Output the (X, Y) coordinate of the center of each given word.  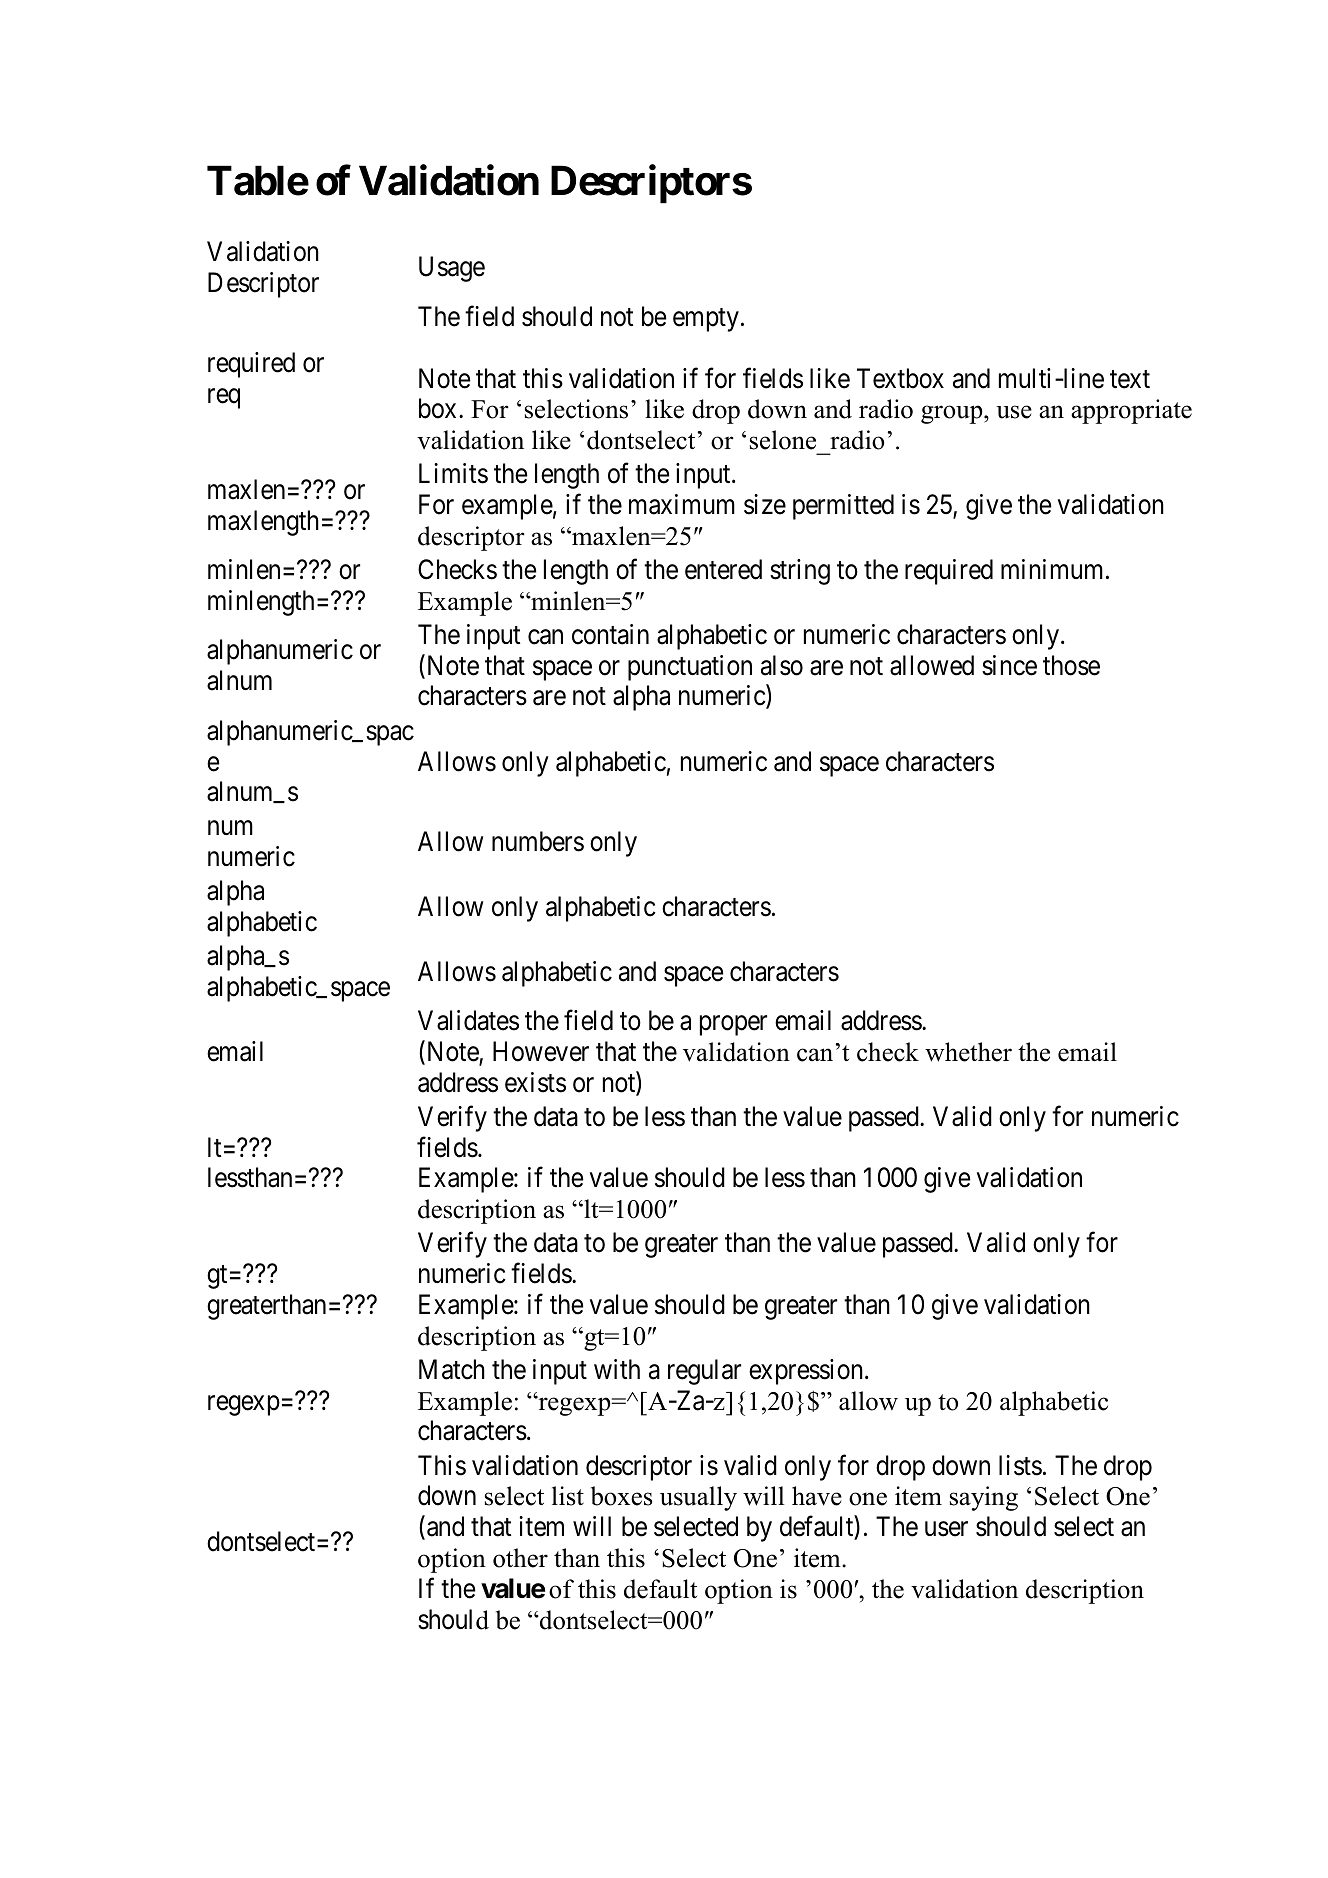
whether (968, 1052)
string (800, 572)
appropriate (1131, 411)
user (946, 1529)
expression (806, 1372)
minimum (1054, 569)
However (541, 1051)
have (817, 1496)
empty (706, 320)
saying (984, 1498)
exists (535, 1082)
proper (733, 1026)
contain (610, 634)
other (520, 1558)
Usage (452, 269)
